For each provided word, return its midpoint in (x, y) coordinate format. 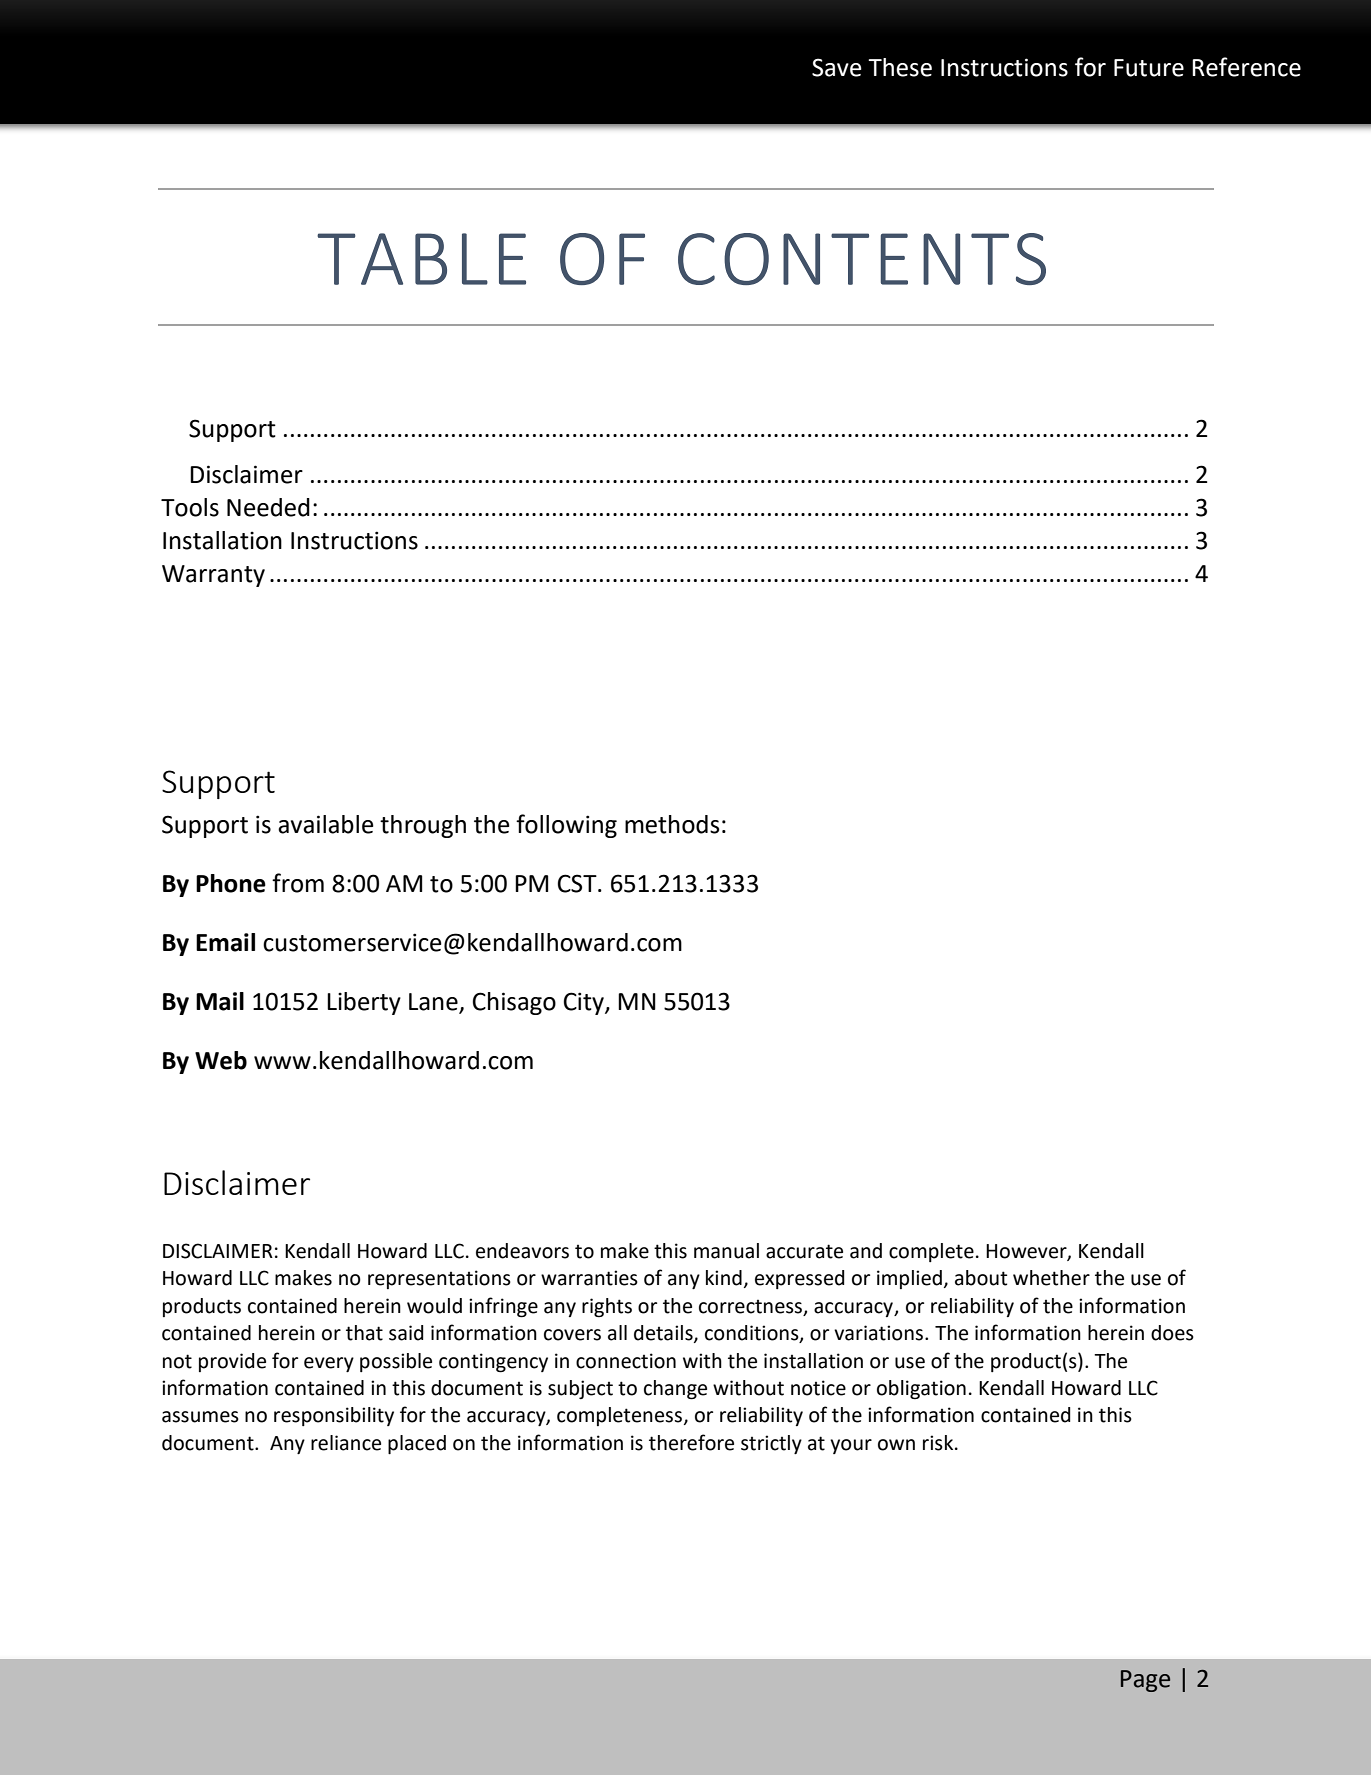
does (1172, 1333)
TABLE (421, 259)
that (364, 1333)
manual (726, 1251)
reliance (346, 1443)
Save (837, 67)
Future (1149, 68)
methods (672, 824)
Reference (1246, 67)
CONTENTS (862, 259)
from (298, 883)
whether (1051, 1278)
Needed (268, 507)
